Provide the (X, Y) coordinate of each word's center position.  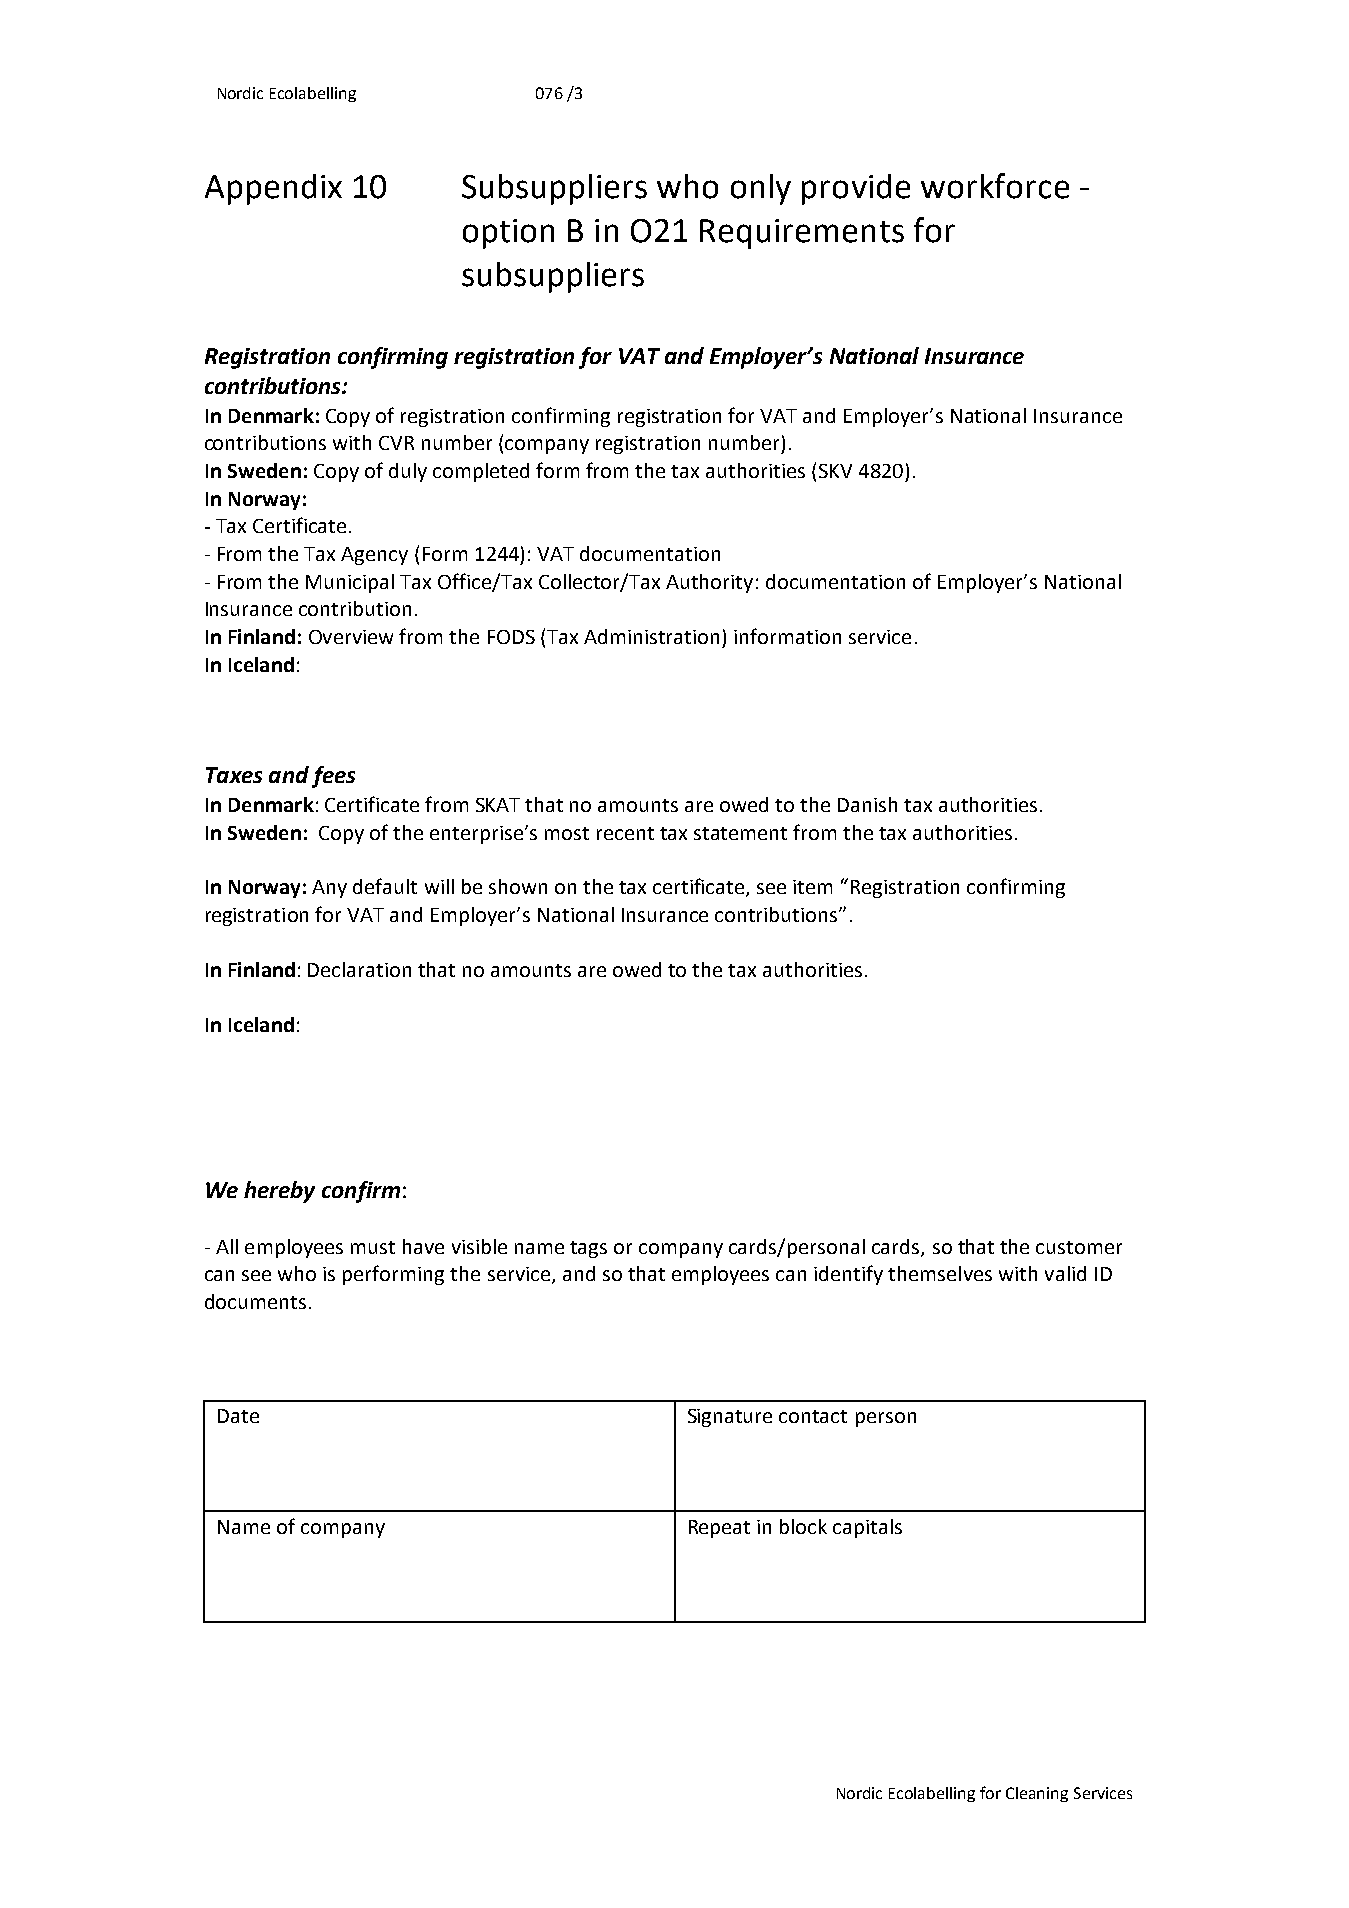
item (812, 887)
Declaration (359, 969)
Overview (351, 637)
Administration (651, 636)
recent (625, 833)
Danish (867, 804)
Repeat (719, 1529)
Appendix (273, 189)
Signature (730, 1418)
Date (238, 1416)
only (761, 189)
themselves (940, 1273)
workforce (995, 186)
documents (255, 1301)
